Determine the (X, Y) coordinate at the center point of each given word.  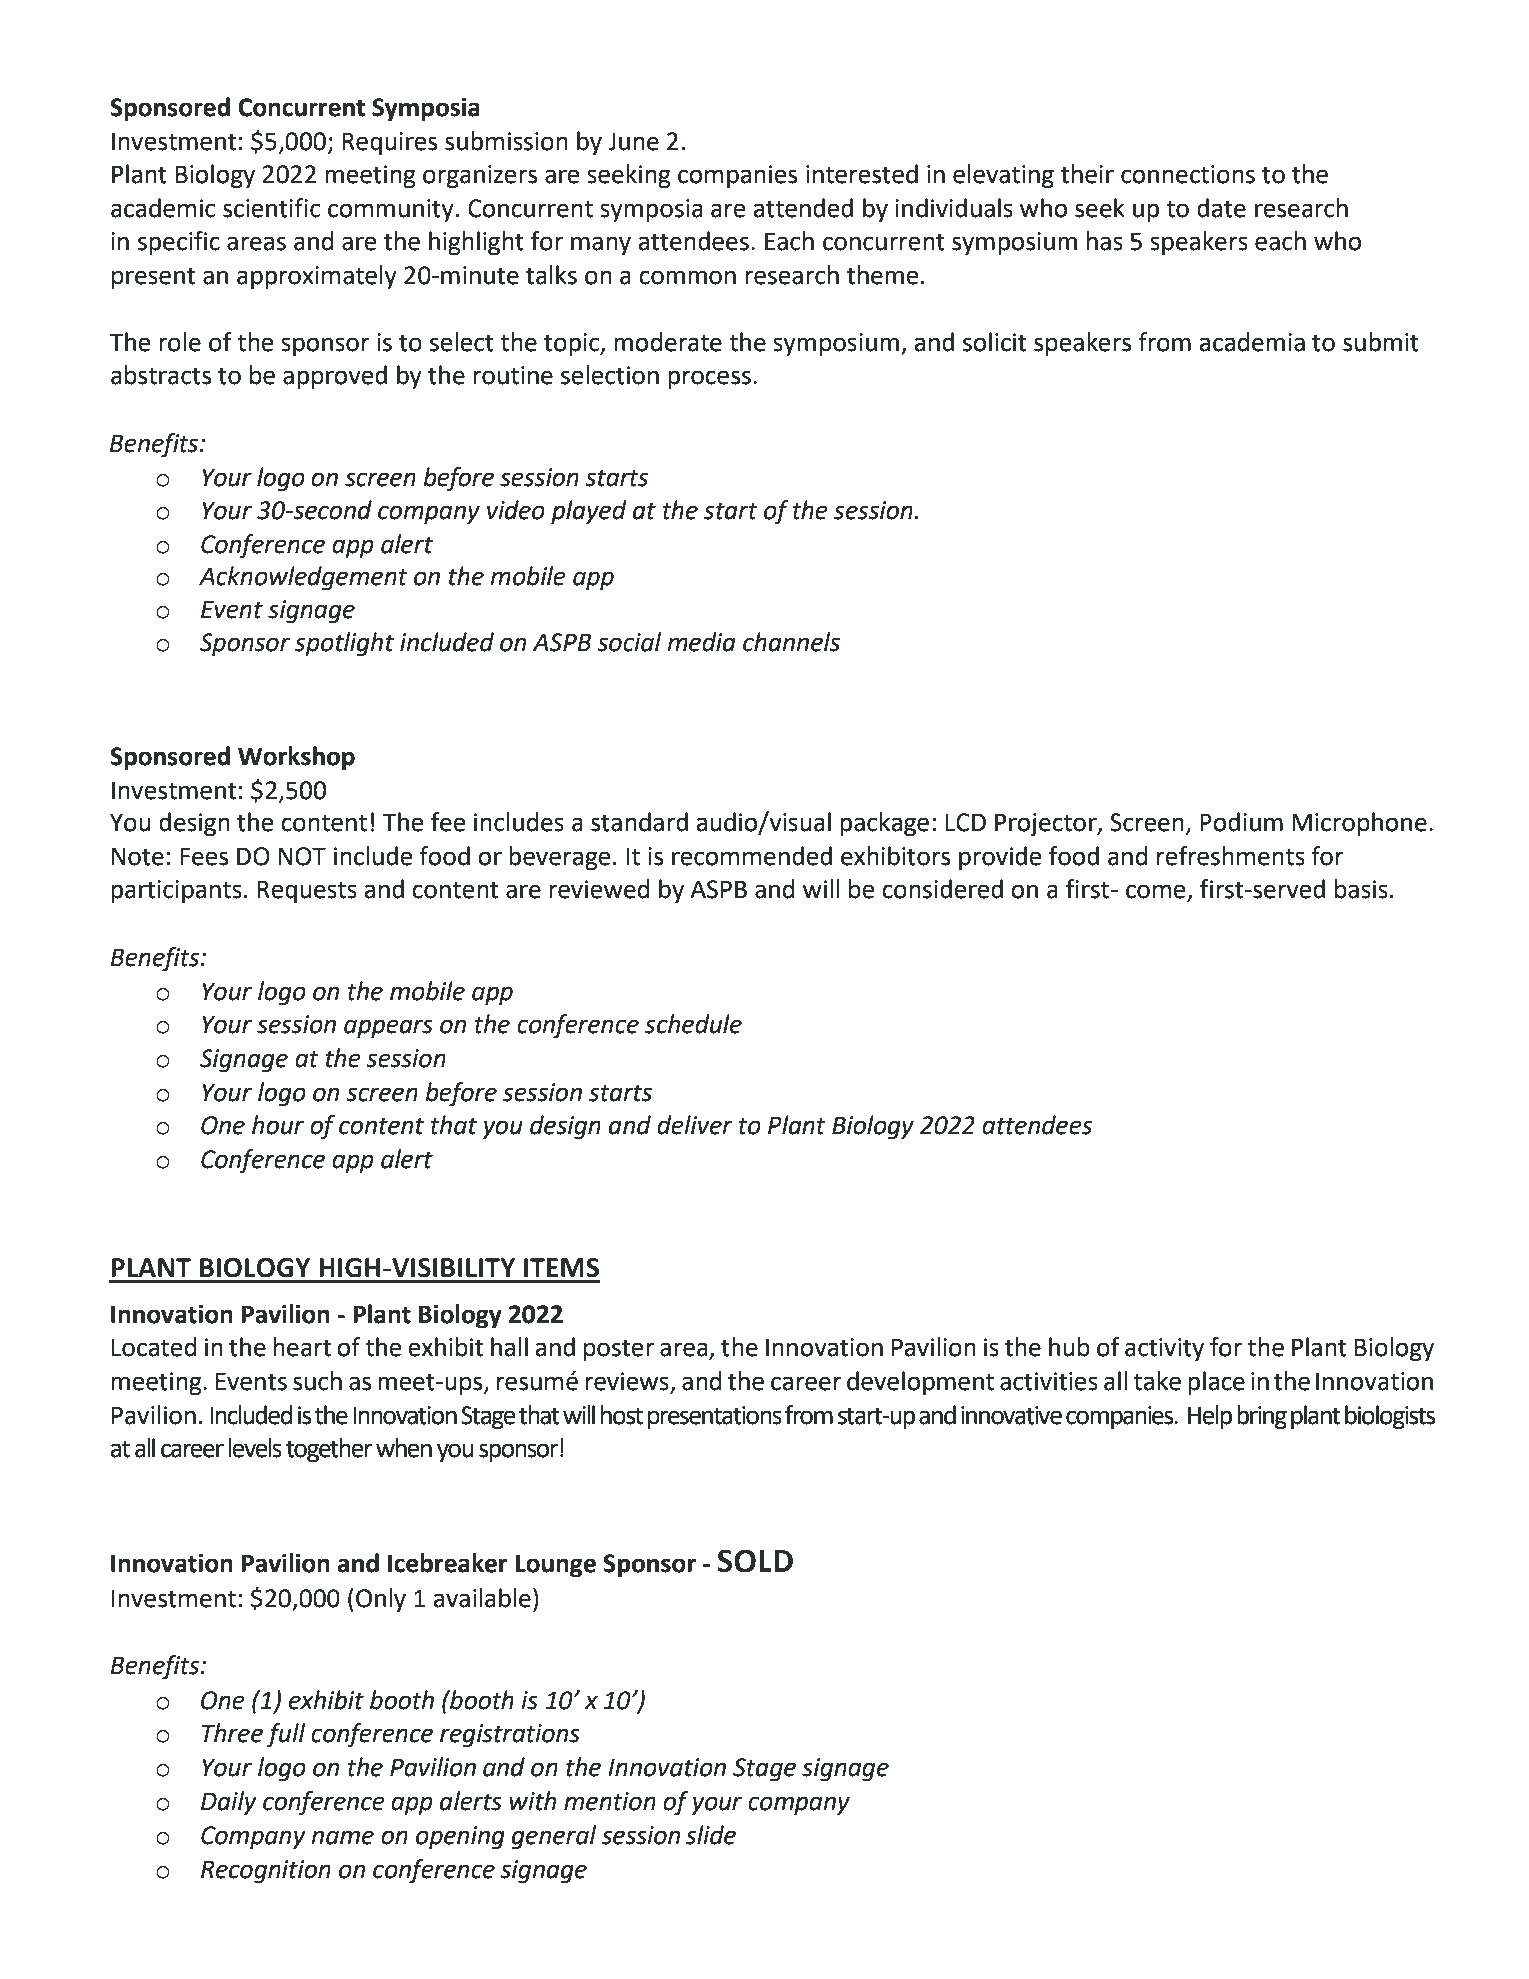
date (1221, 208)
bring (1262, 1417)
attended (803, 208)
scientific (272, 208)
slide (711, 1835)
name (343, 1837)
